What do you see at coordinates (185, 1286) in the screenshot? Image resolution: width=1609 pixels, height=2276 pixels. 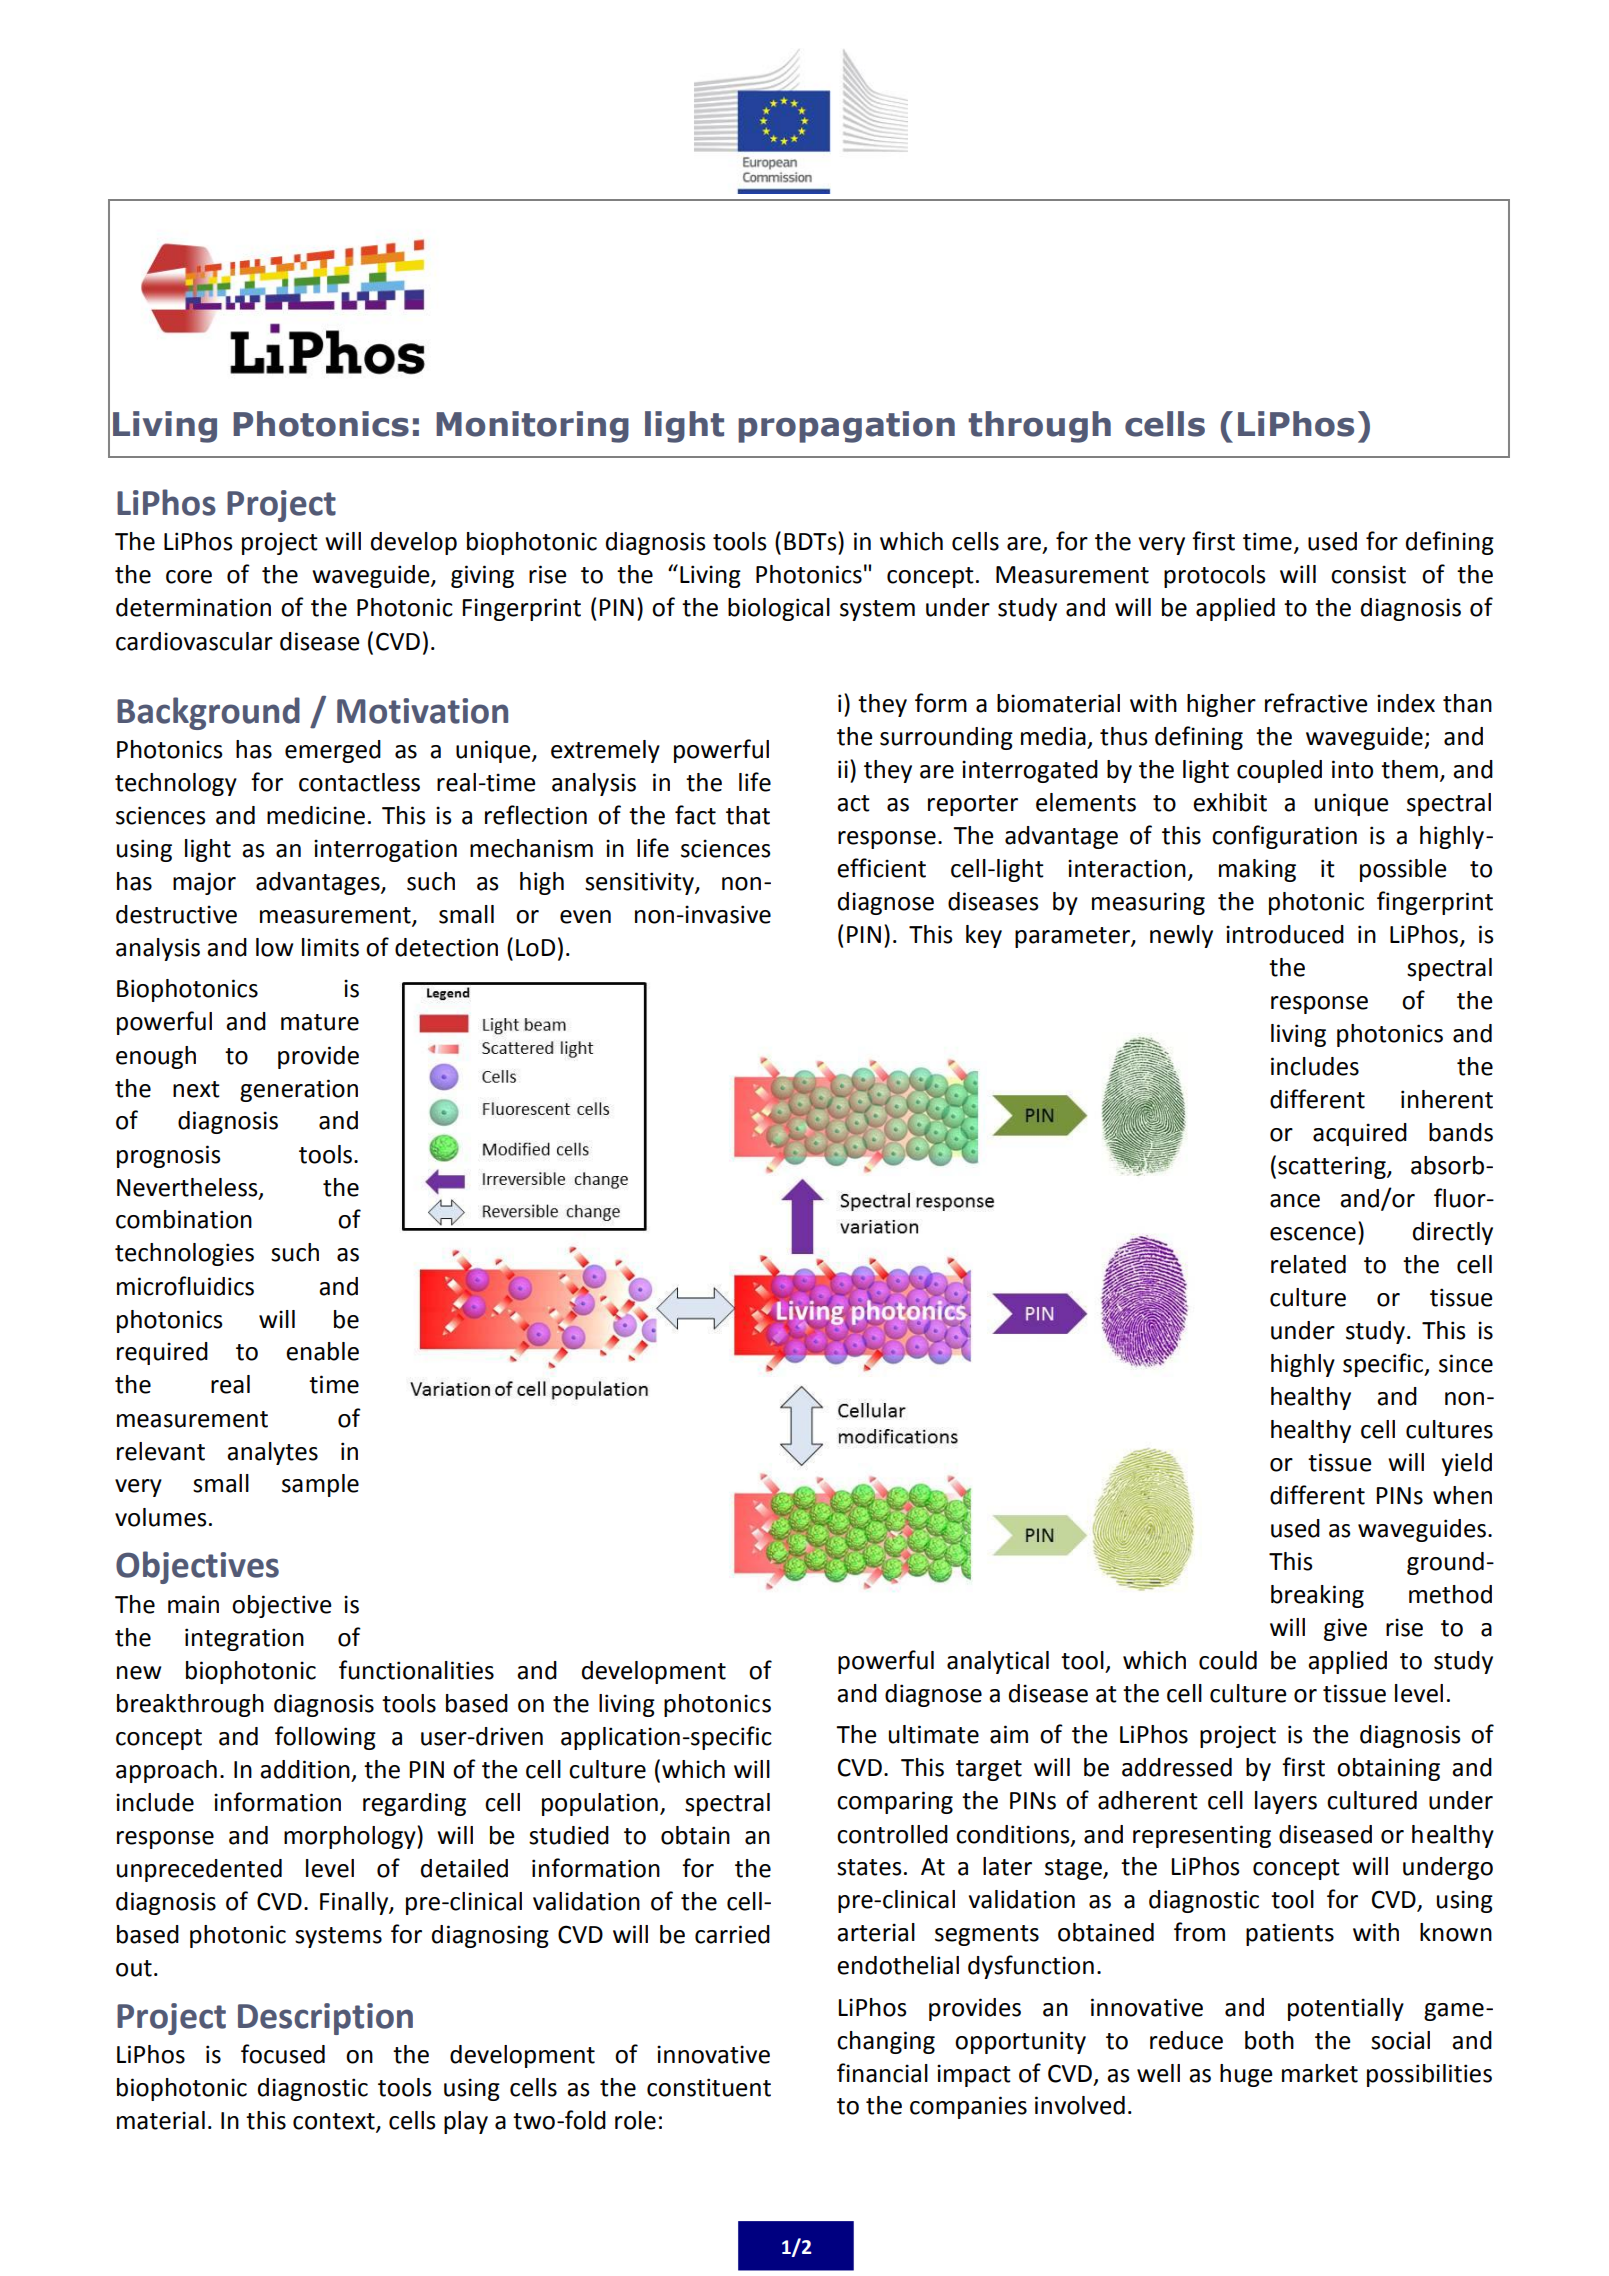 I see `microfluidics` at bounding box center [185, 1286].
